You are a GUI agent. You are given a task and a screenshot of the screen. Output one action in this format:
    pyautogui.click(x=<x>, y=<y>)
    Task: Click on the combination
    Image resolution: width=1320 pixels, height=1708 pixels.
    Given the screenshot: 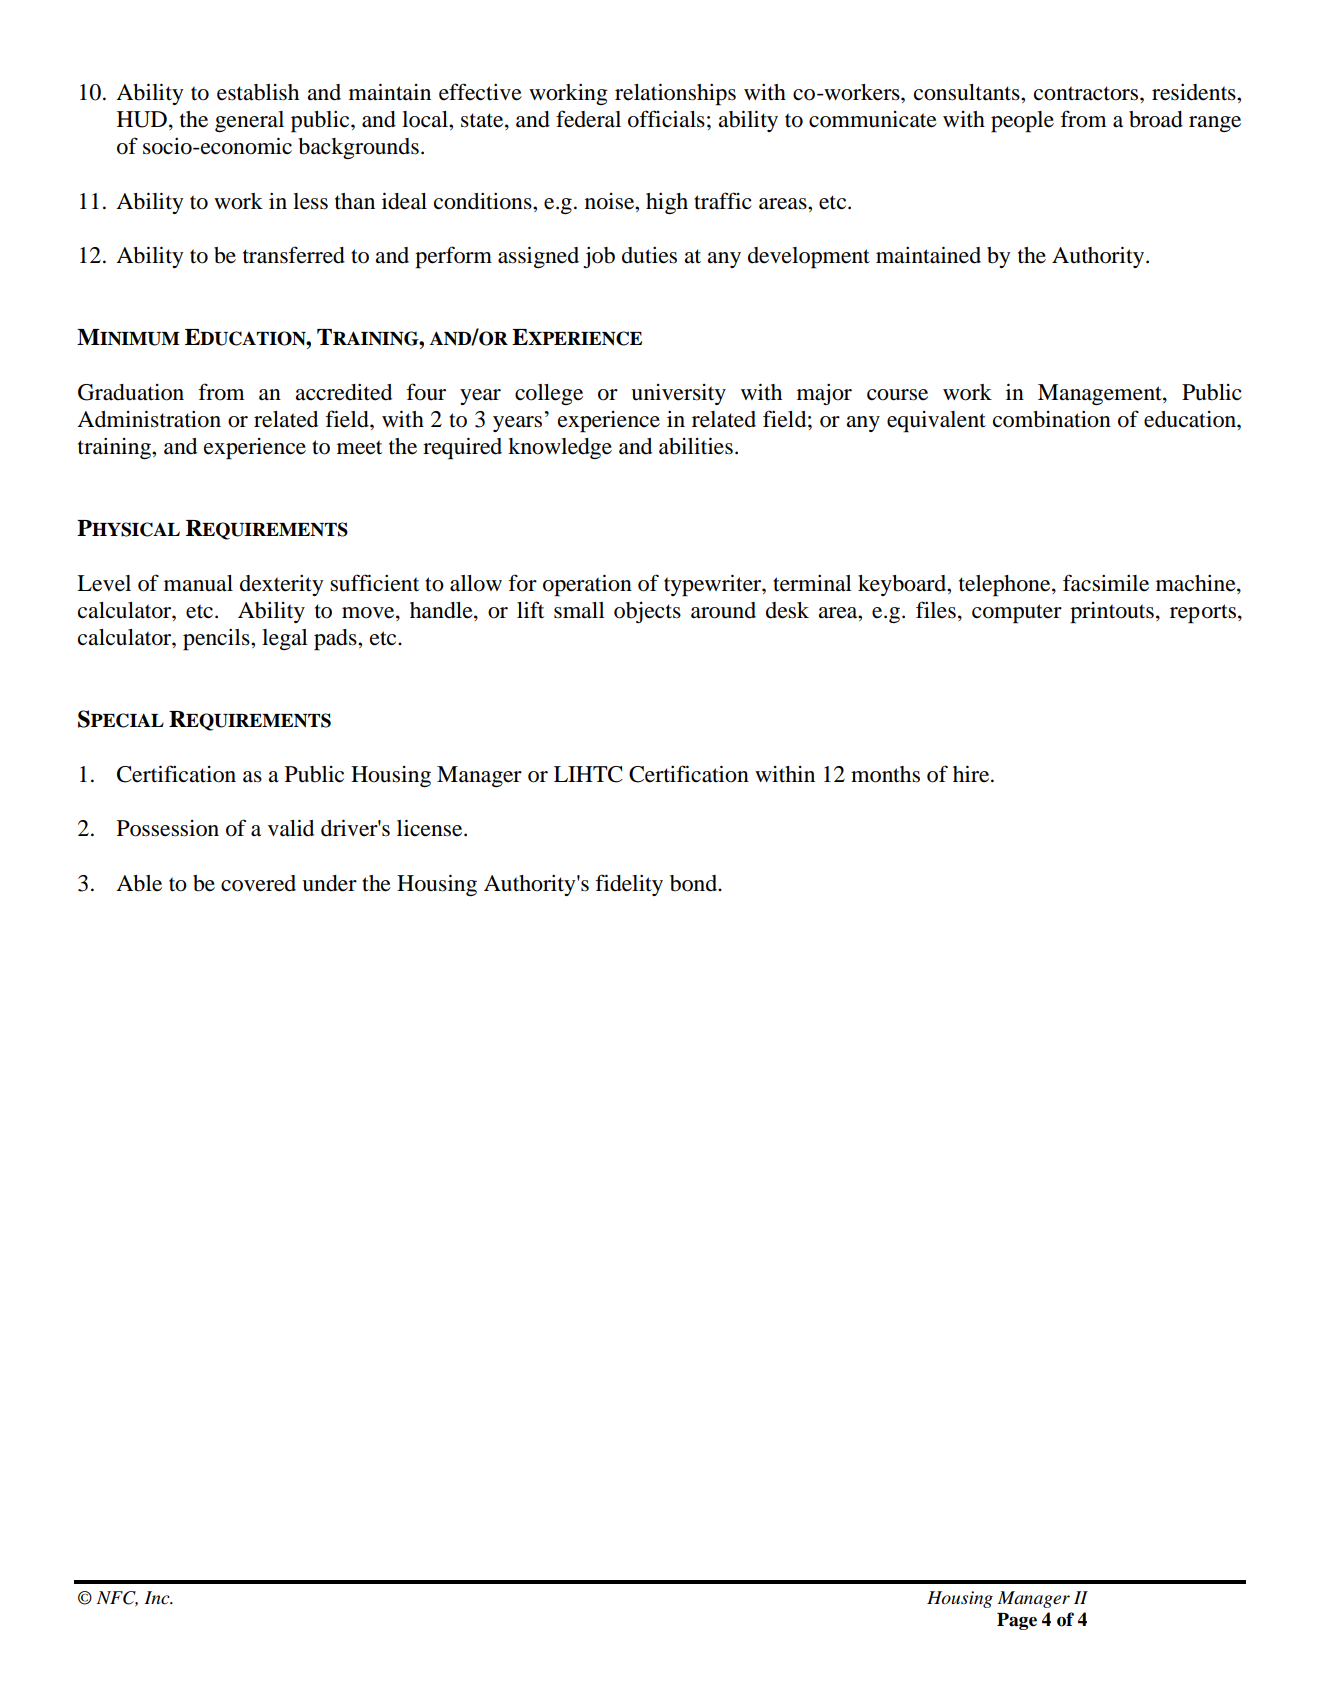 What is the action you would take?
    pyautogui.click(x=1052, y=419)
